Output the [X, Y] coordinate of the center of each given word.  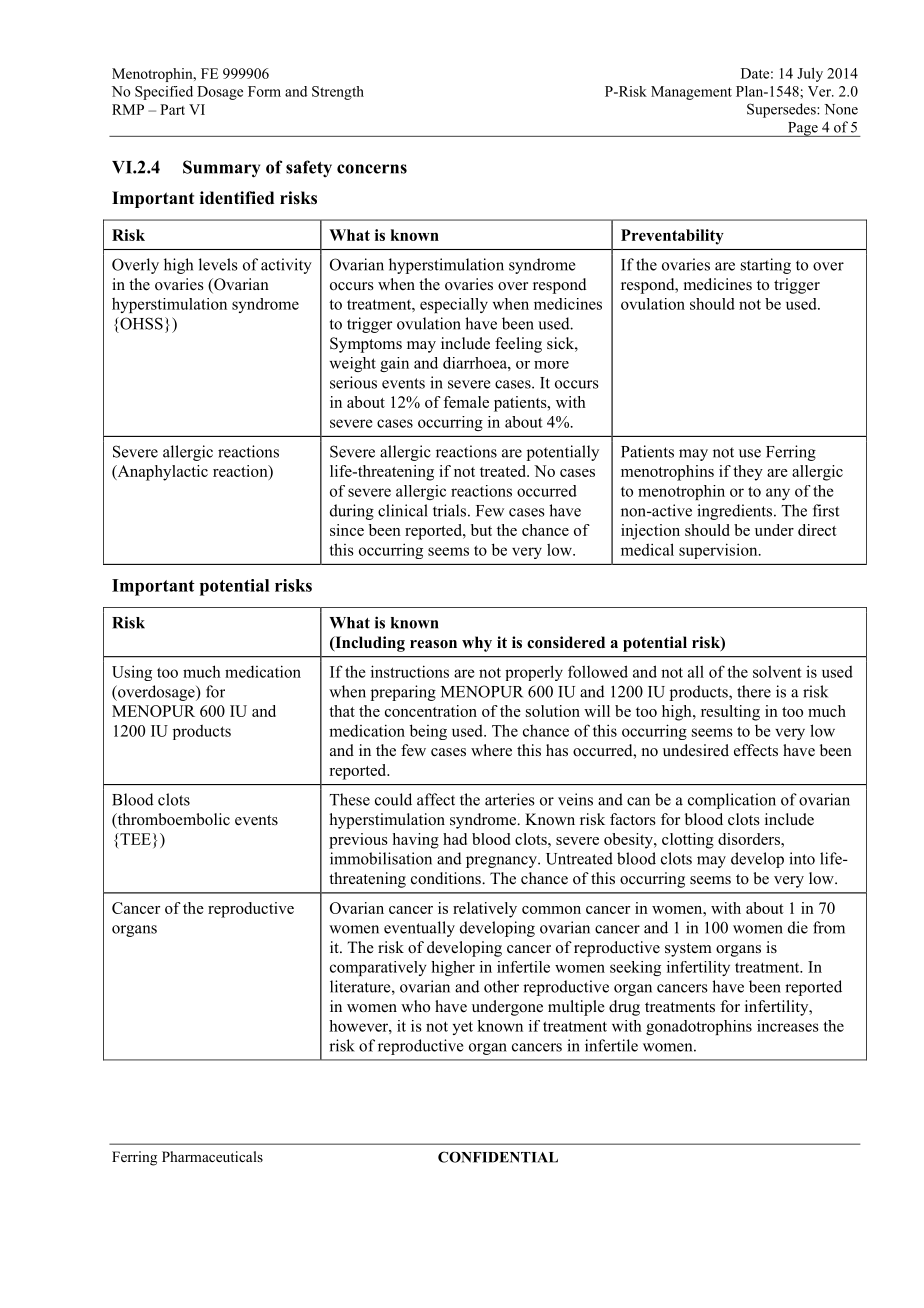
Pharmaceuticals [212, 1156]
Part [172, 109]
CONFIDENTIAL [498, 1157]
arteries [510, 799]
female [466, 402]
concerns [372, 169]
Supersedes [782, 110]
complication [732, 801]
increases [788, 1026]
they [748, 473]
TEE [134, 839]
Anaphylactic [161, 473]
